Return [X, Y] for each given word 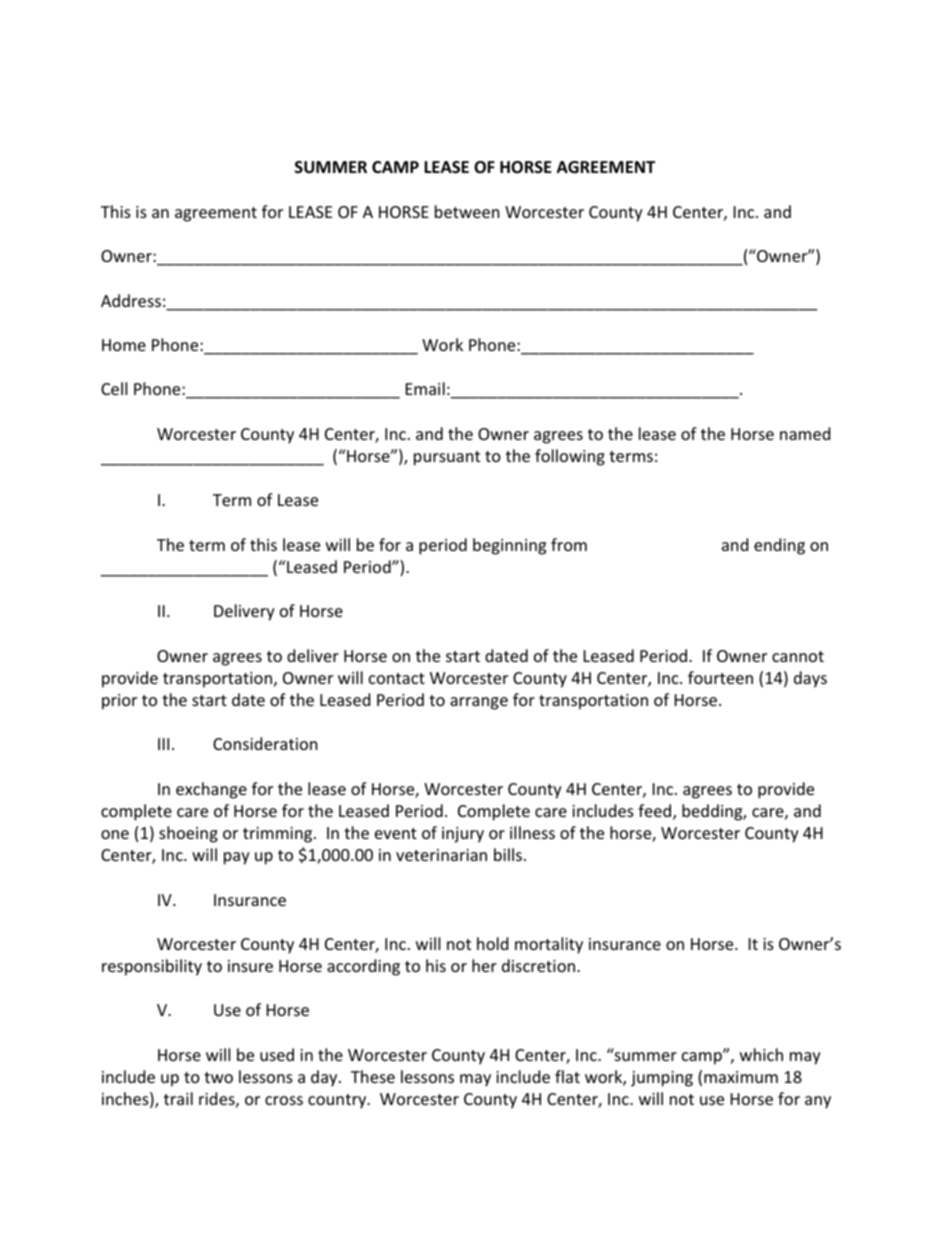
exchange [211, 790]
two [218, 1077]
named [805, 433]
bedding [713, 812]
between [467, 211]
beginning [509, 546]
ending [779, 546]
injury [463, 835]
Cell [114, 388]
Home [124, 345]
